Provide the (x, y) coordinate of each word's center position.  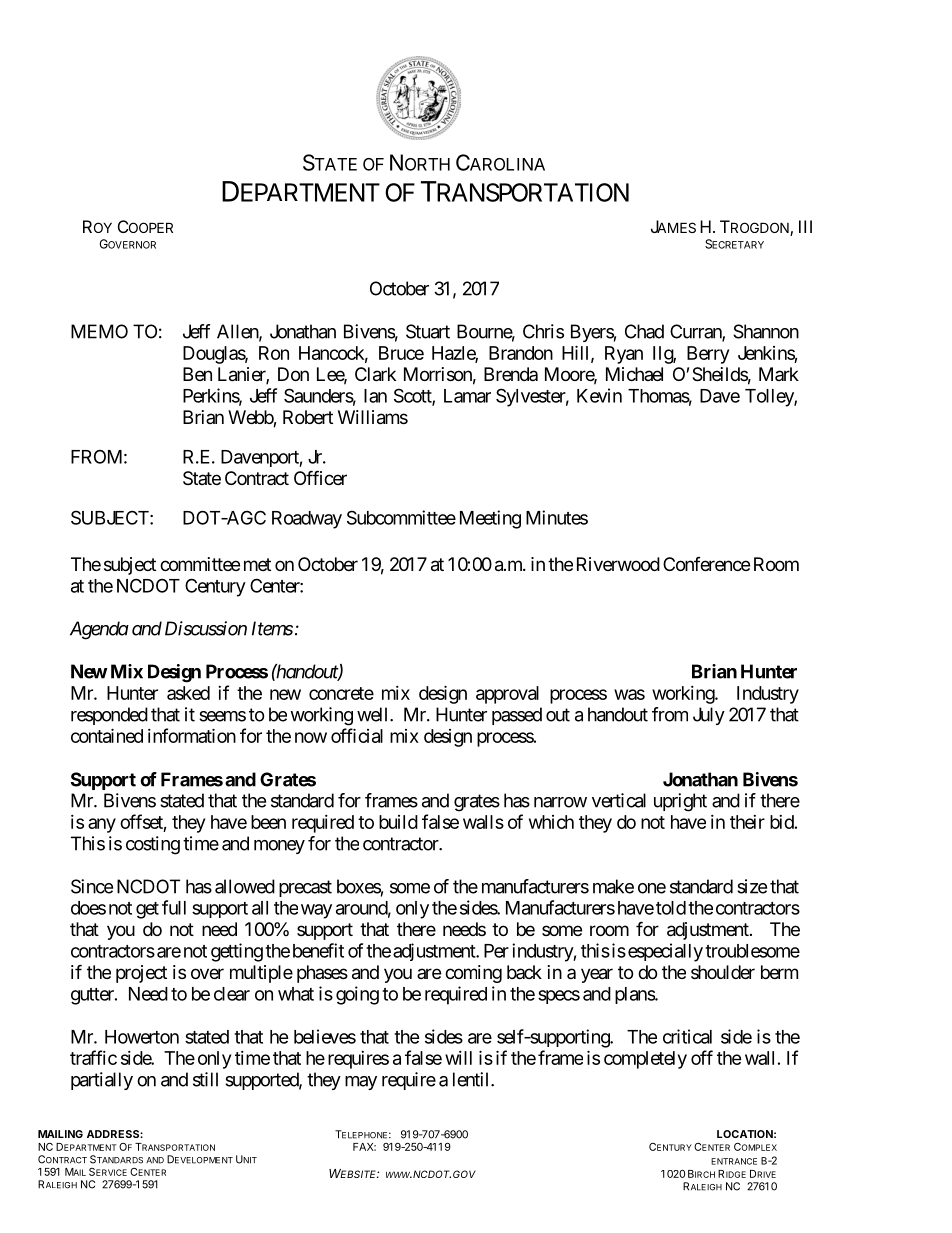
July (709, 716)
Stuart (428, 331)
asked (188, 693)
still (205, 1079)
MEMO (99, 331)
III (805, 226)
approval (507, 695)
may (361, 1083)
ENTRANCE (734, 1161)
